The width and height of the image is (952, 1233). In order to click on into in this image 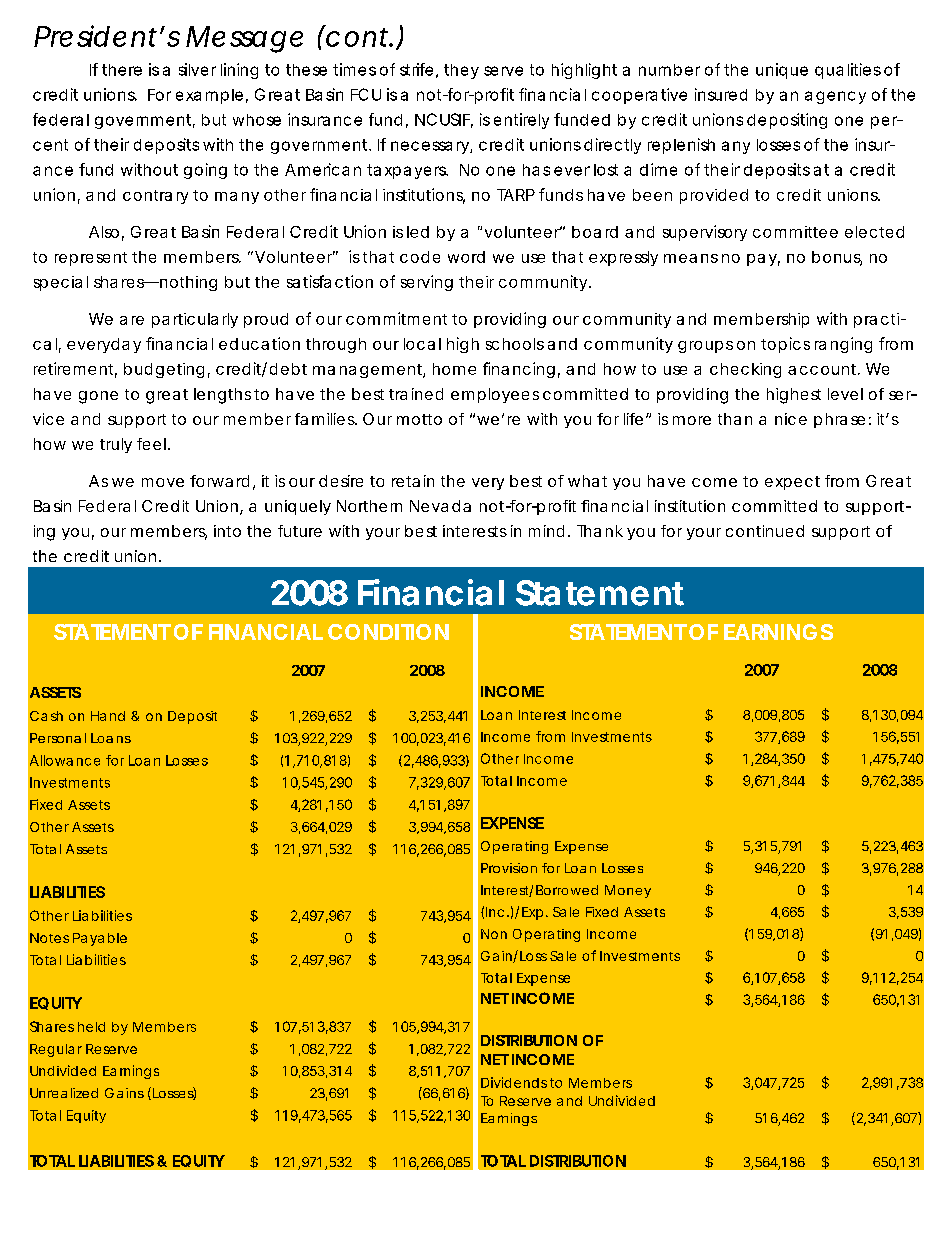, I will do `click(227, 531)`.
